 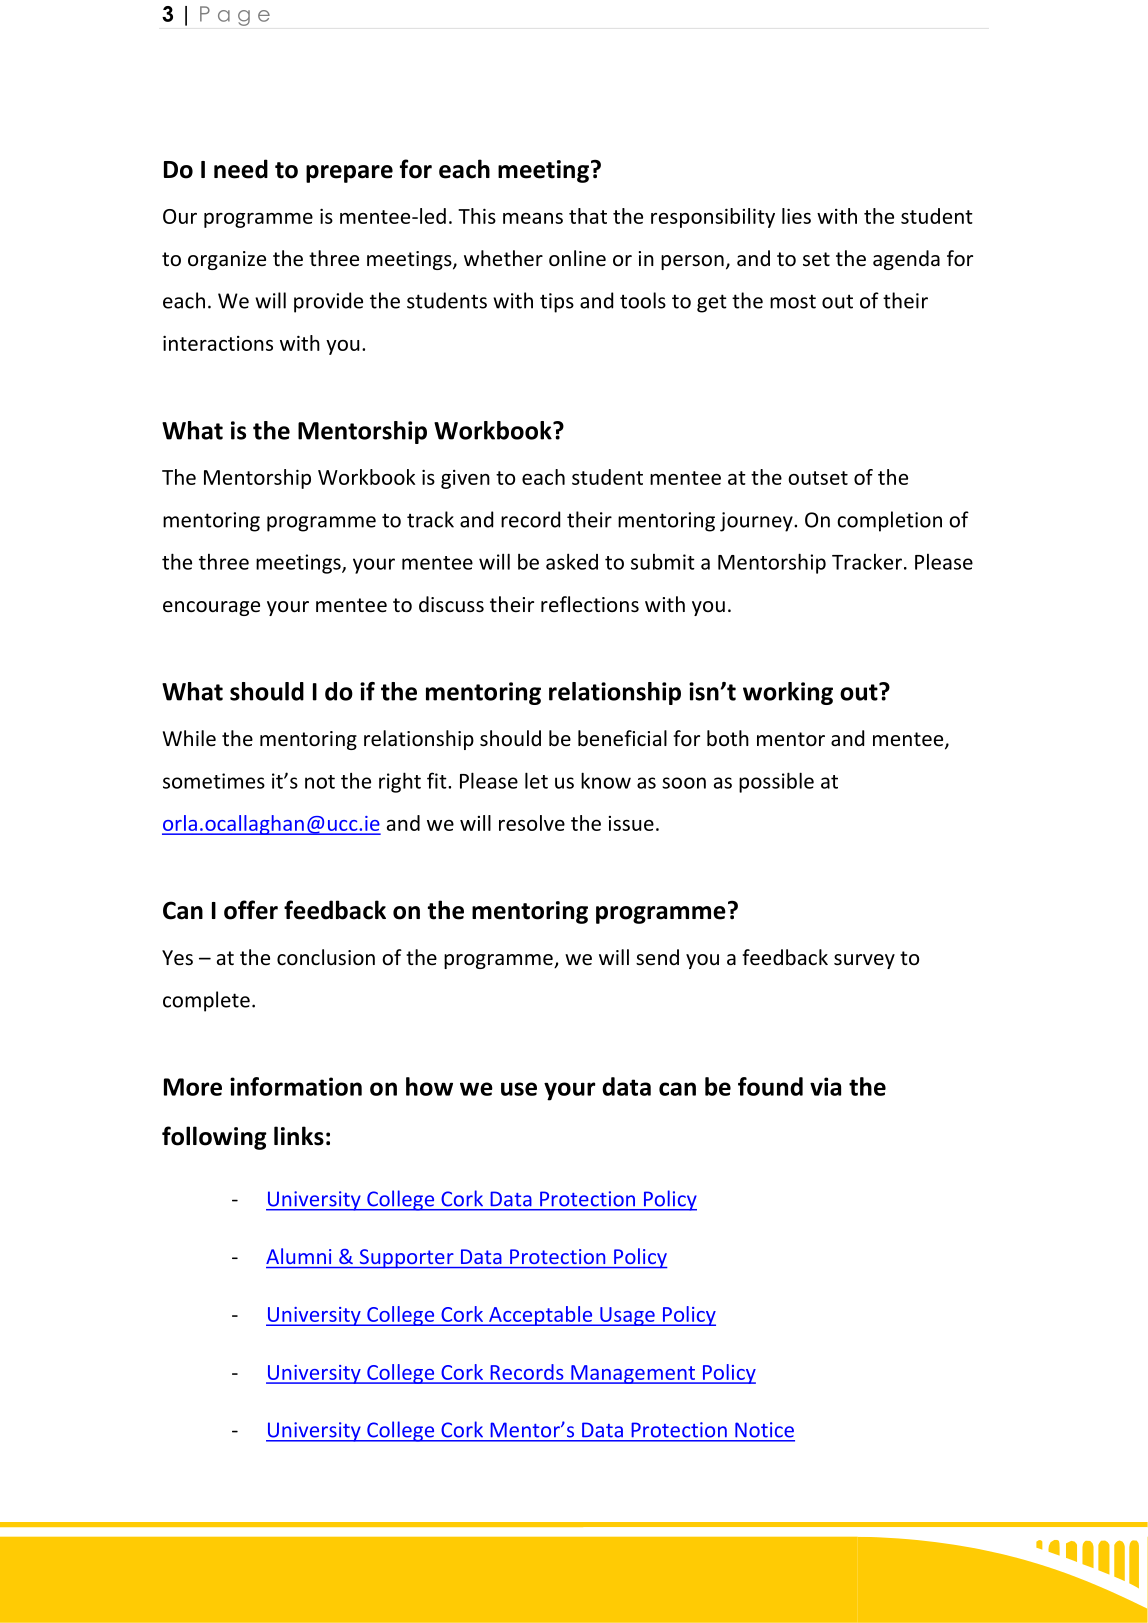 I want to click on asked, so click(x=572, y=561).
